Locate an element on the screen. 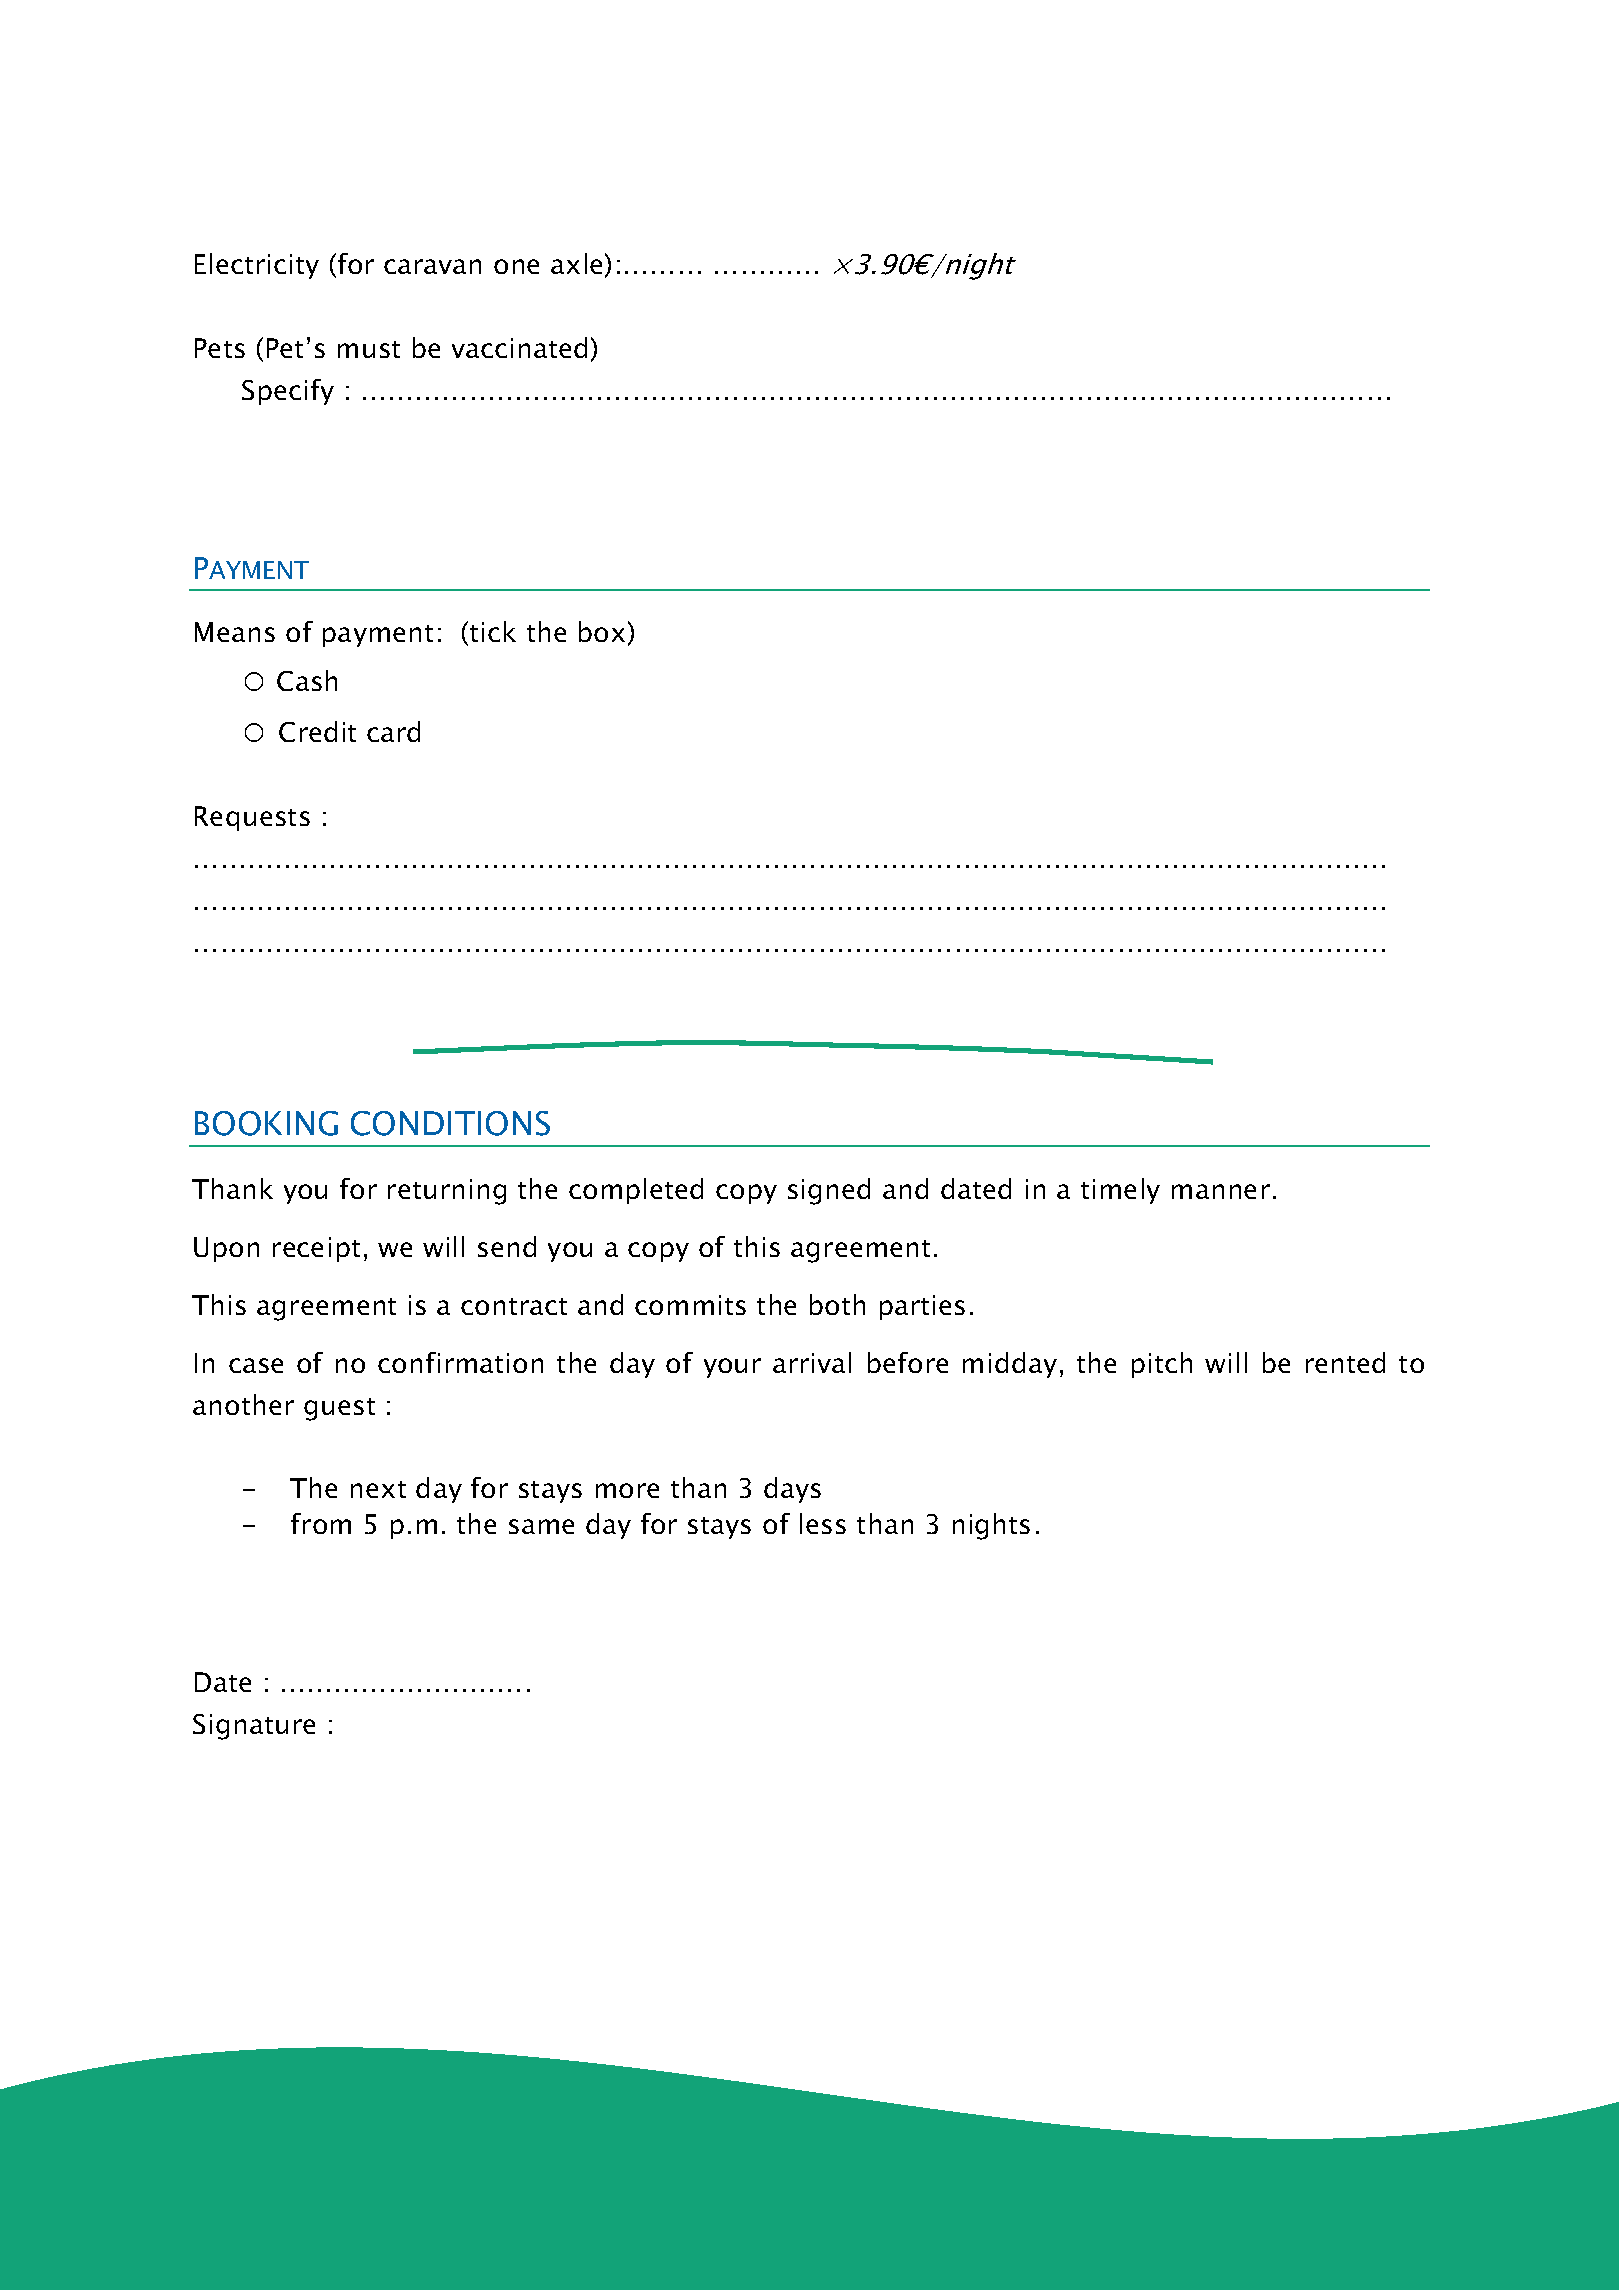  Credit is located at coordinates (317, 731).
